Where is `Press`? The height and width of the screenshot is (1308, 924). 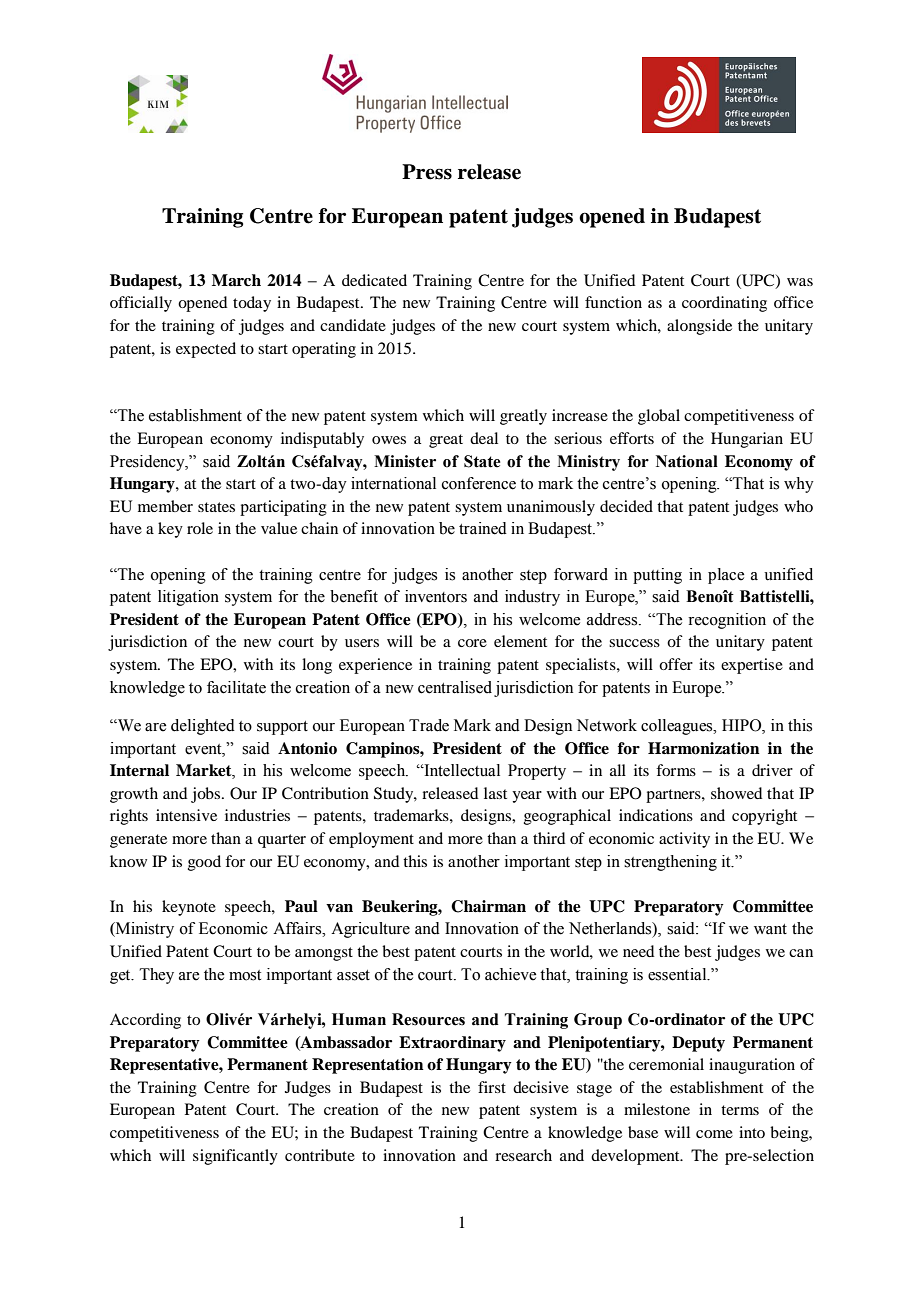 Press is located at coordinates (427, 172).
